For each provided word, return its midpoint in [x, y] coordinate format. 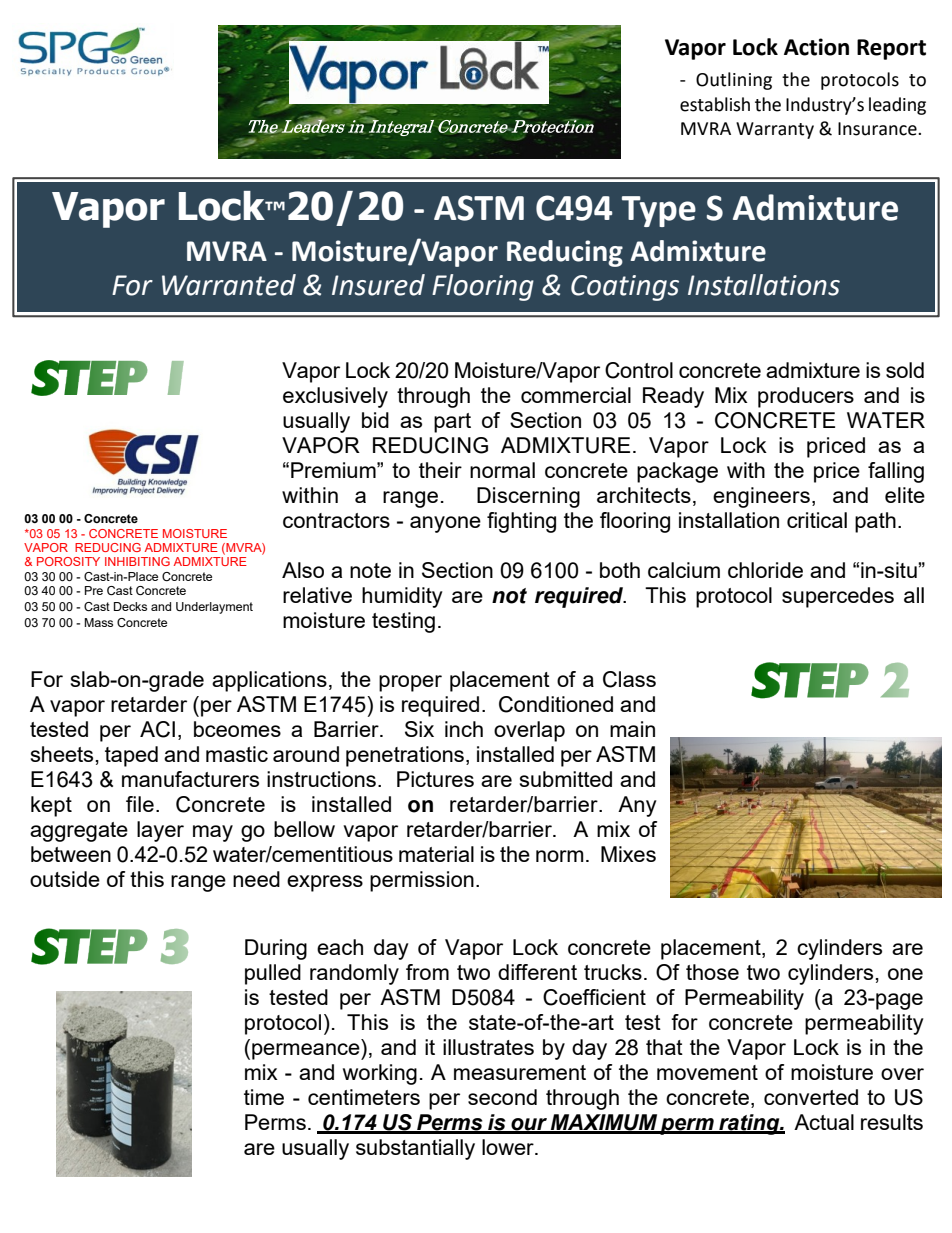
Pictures [435, 779]
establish [715, 104]
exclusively [335, 397]
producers [806, 397]
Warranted [229, 285]
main [632, 729]
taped [131, 756]
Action [816, 47]
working [380, 1074]
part [452, 423]
